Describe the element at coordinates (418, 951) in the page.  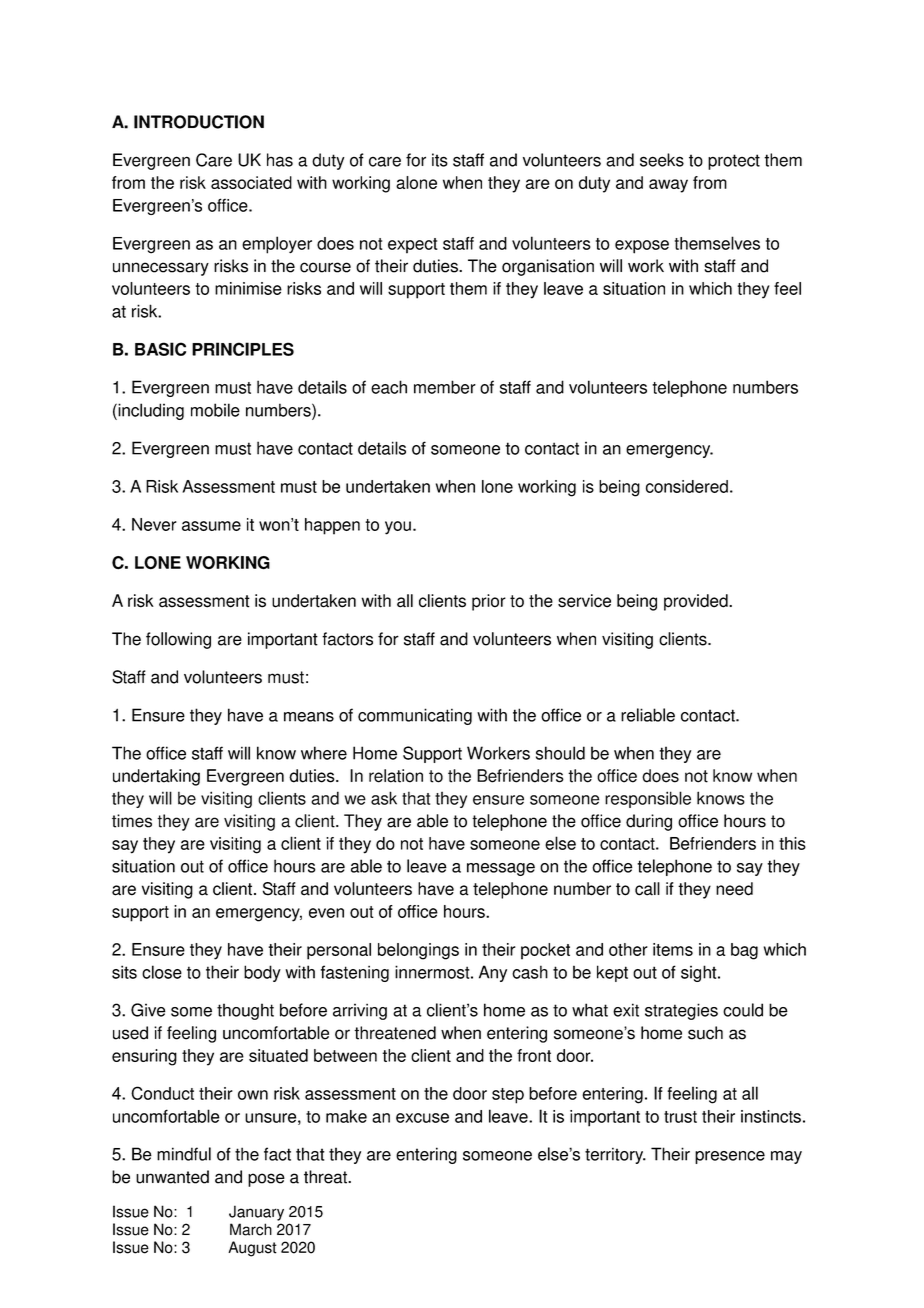
I see `belongings` at that location.
